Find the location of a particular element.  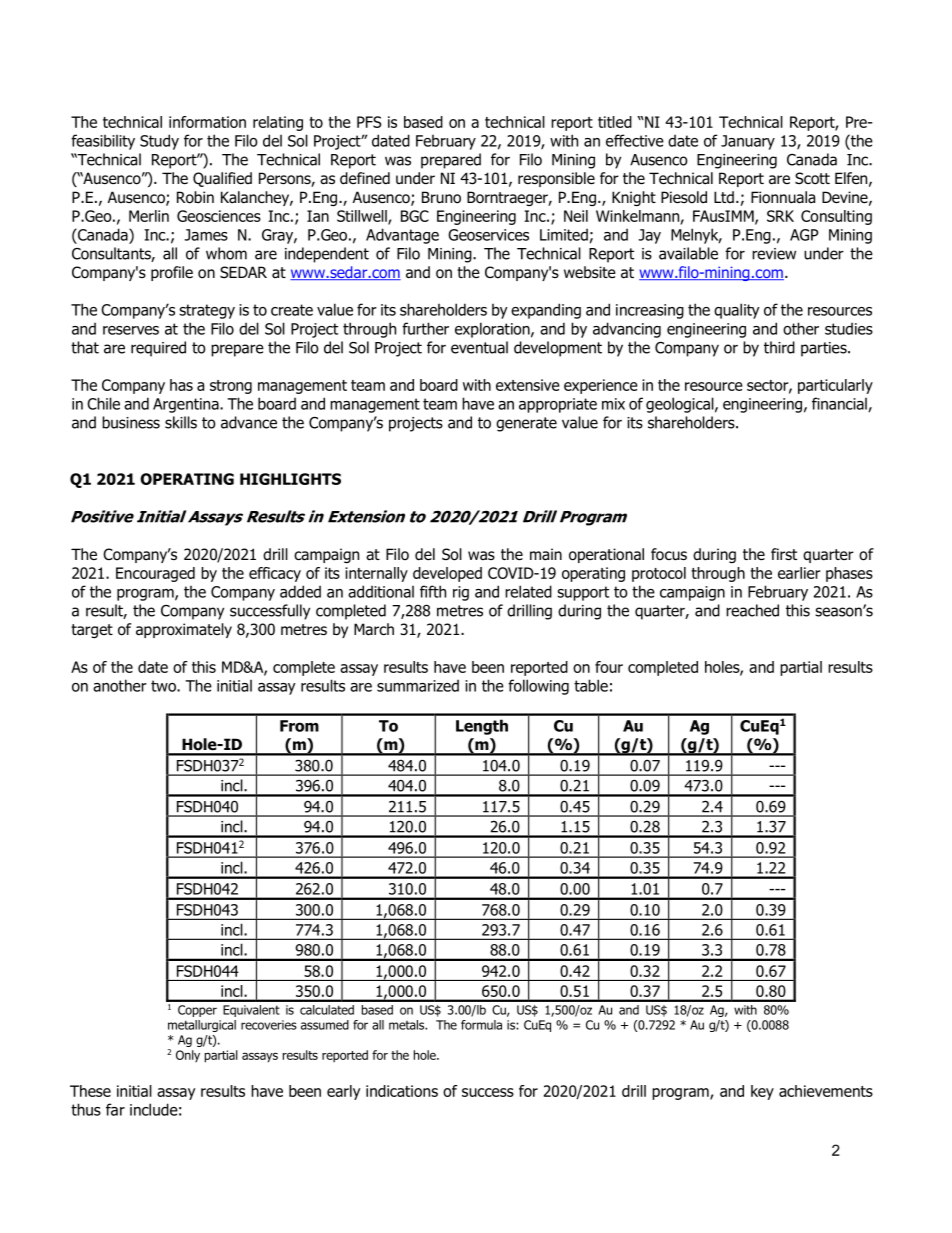

Only is located at coordinates (188, 1056).
